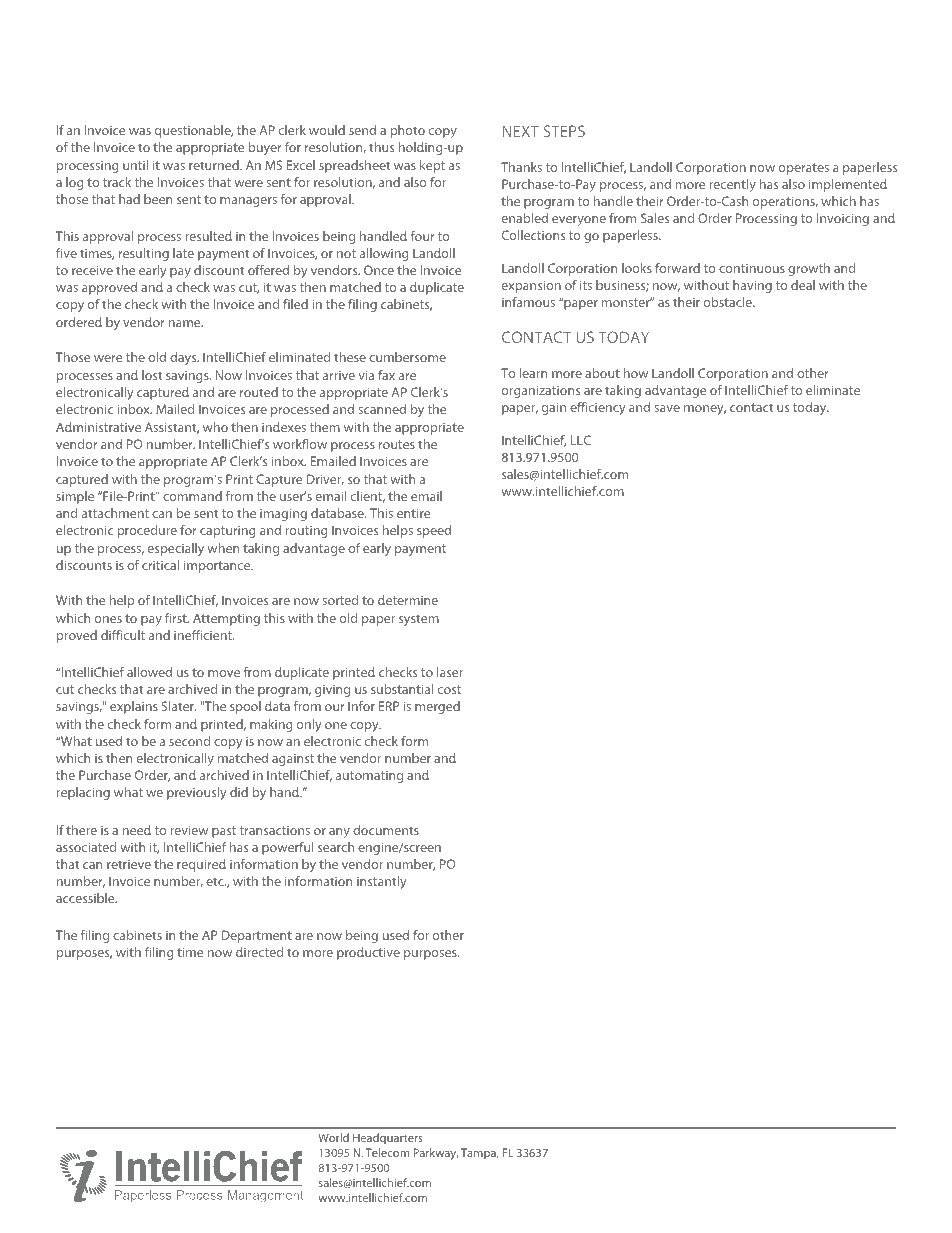 This document has width=952, height=1233. Describe the element at coordinates (450, 672) in the document. I see `laser` at that location.
